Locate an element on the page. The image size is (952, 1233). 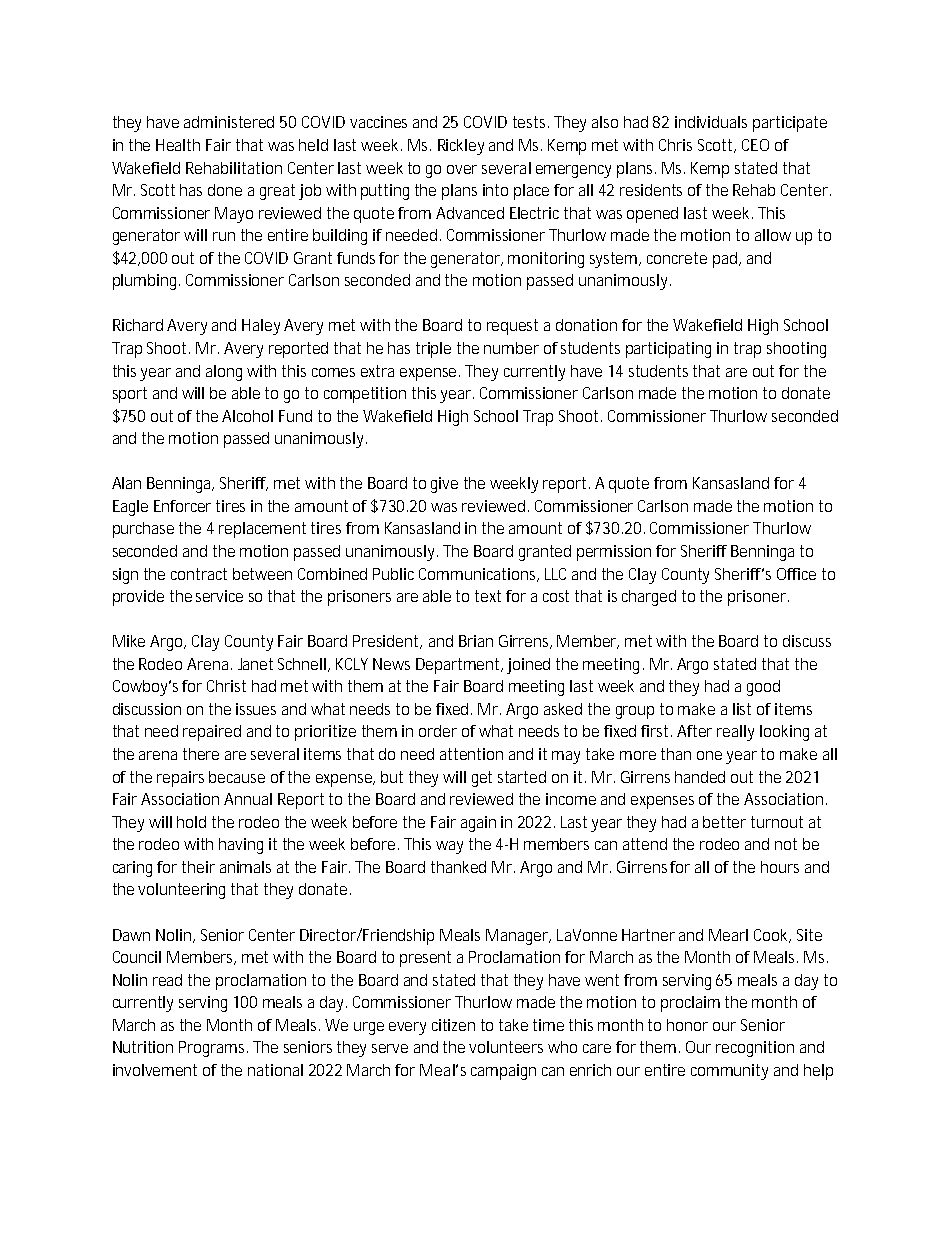
Health is located at coordinates (178, 145).
